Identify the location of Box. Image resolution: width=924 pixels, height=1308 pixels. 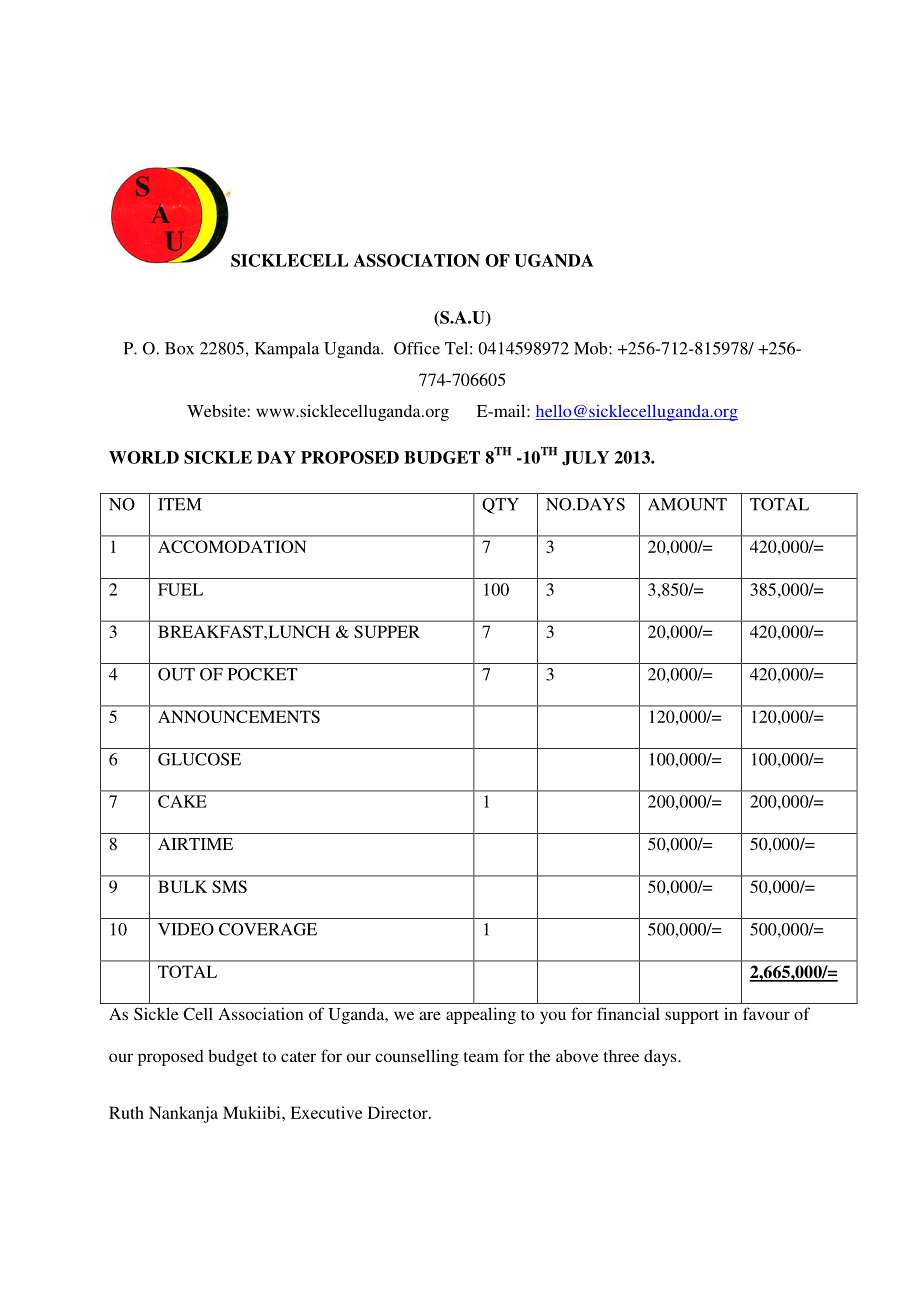
(179, 348).
